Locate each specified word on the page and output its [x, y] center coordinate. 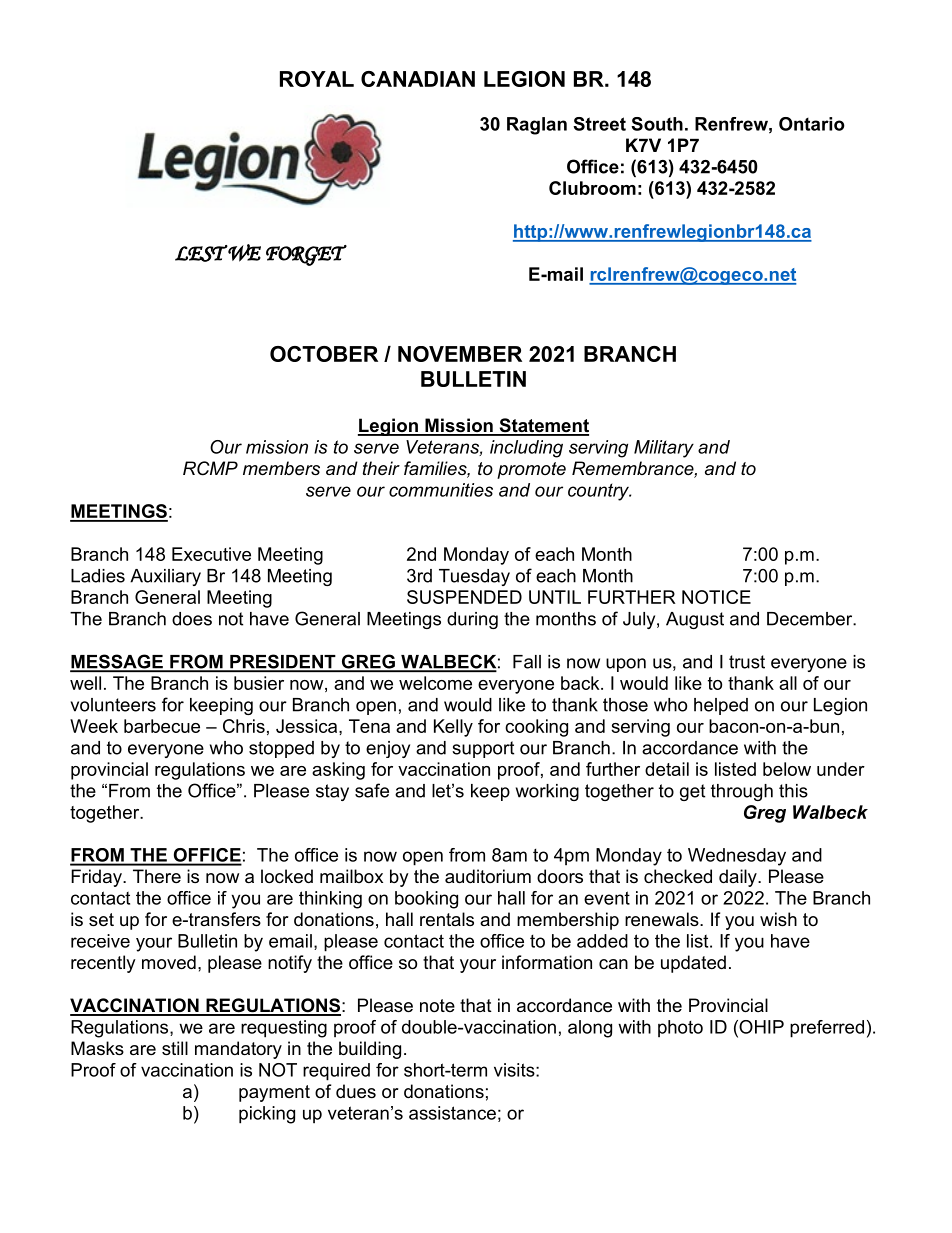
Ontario [812, 124]
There [157, 876]
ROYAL [317, 79]
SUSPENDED [464, 597]
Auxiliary [165, 577]
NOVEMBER [460, 354]
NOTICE [716, 597]
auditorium [488, 876]
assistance [452, 1113]
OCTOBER [324, 354]
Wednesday [737, 857]
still [175, 1048]
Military [664, 449]
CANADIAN [418, 79]
